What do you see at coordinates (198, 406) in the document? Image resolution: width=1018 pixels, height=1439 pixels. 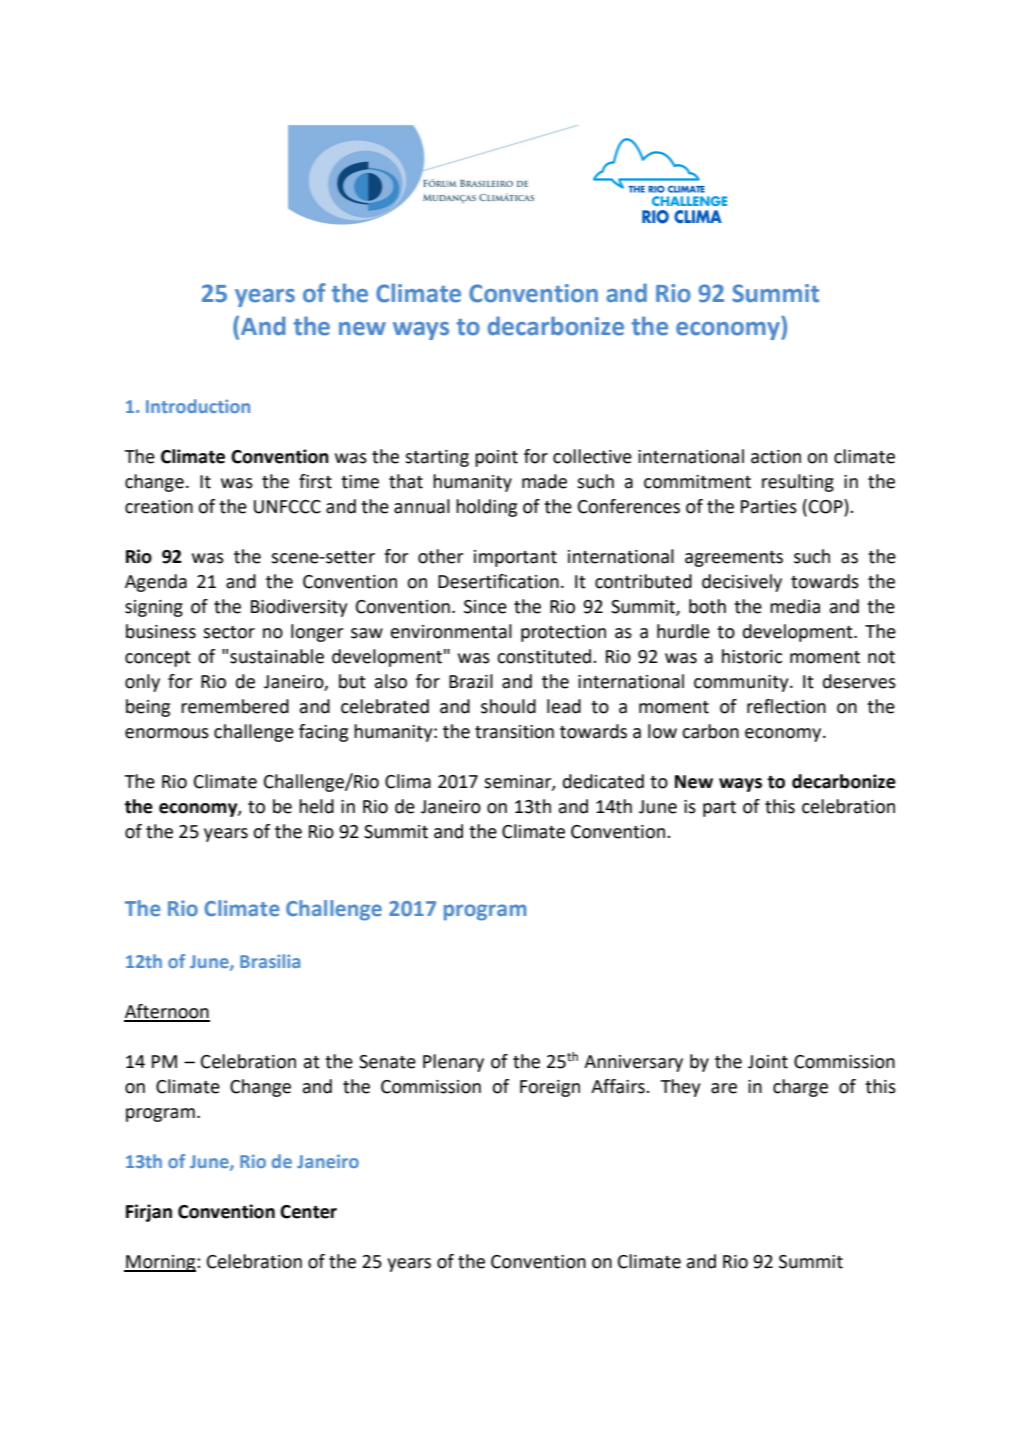 I see `Introduction` at bounding box center [198, 406].
